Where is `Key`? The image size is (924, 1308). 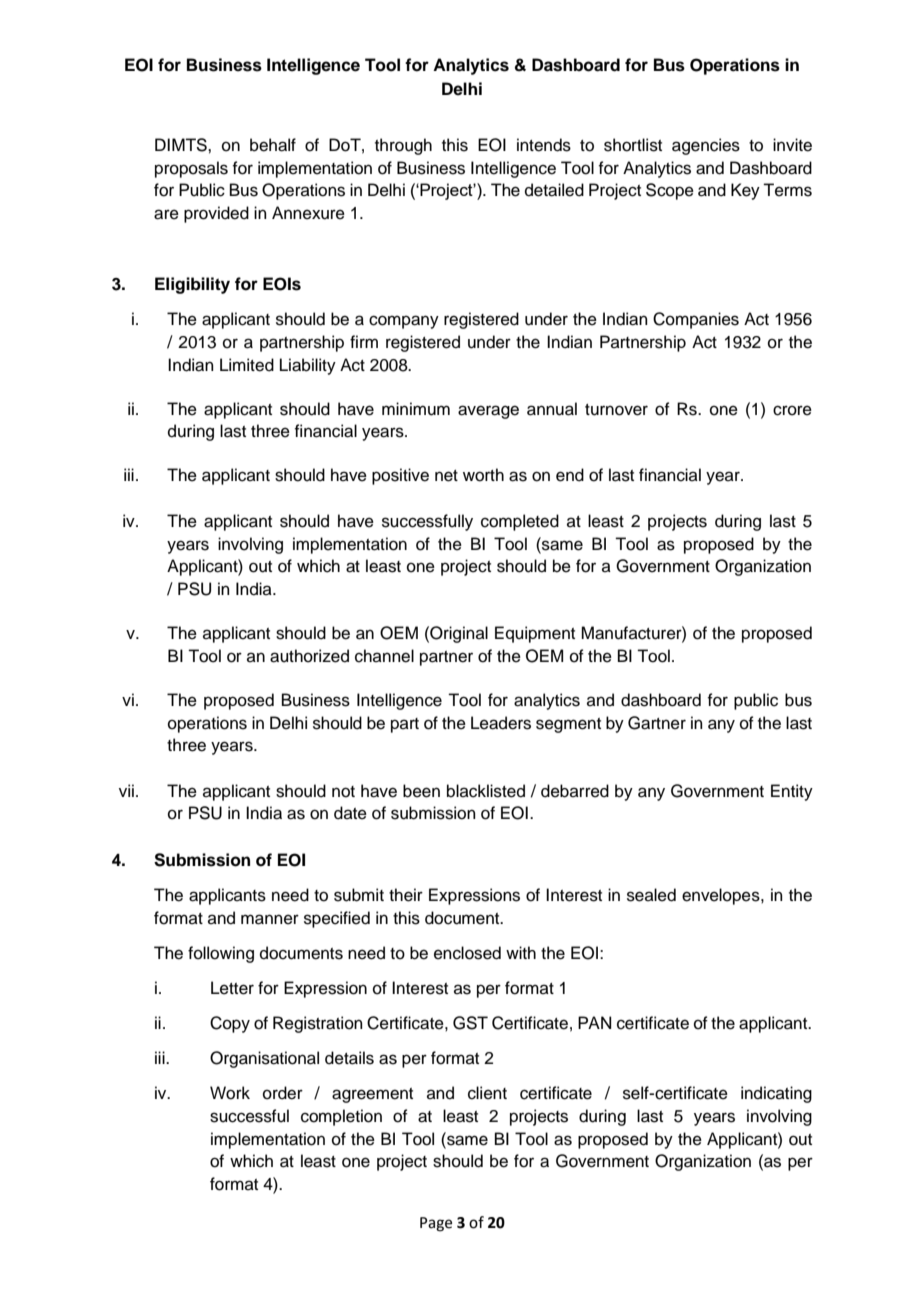 Key is located at coordinates (745, 191).
